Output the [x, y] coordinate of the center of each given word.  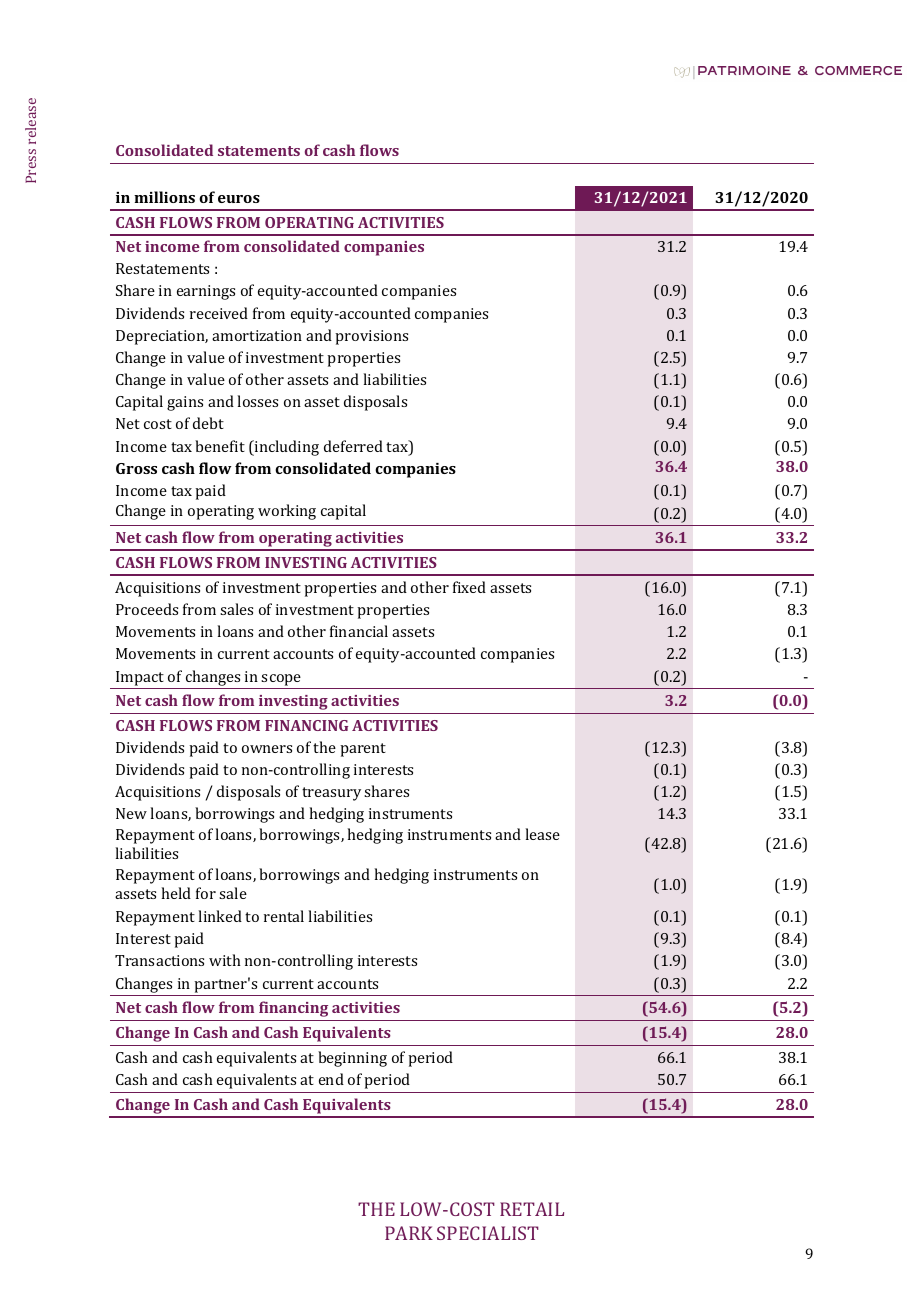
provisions [371, 337]
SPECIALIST [488, 1233]
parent [363, 750]
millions [164, 197]
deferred [353, 446]
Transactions [159, 960]
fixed [469, 587]
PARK [409, 1233]
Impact [140, 678]
